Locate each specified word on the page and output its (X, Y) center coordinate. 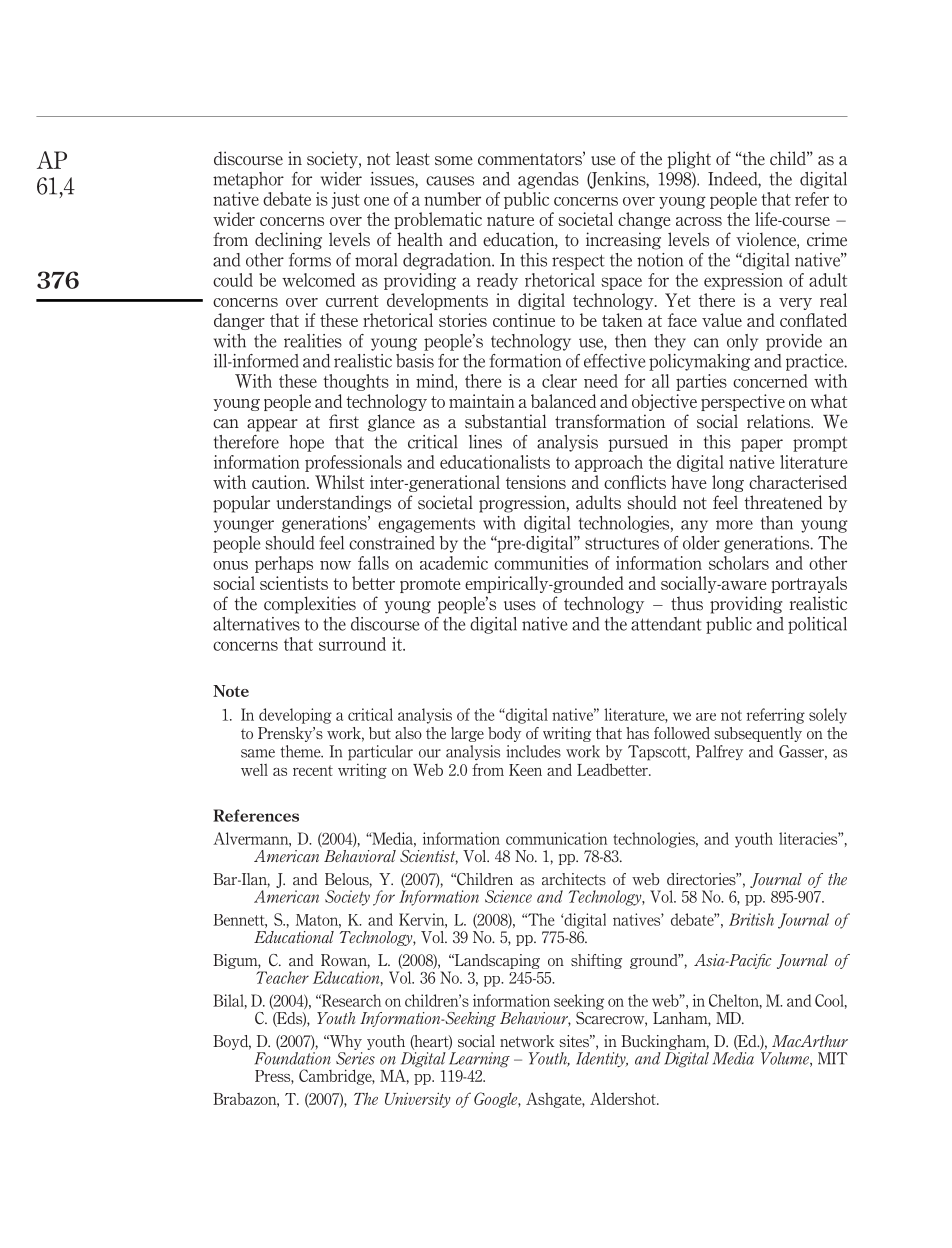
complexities (310, 605)
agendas (548, 180)
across (699, 221)
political (817, 625)
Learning (479, 1060)
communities (541, 563)
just (345, 200)
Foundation (293, 1058)
